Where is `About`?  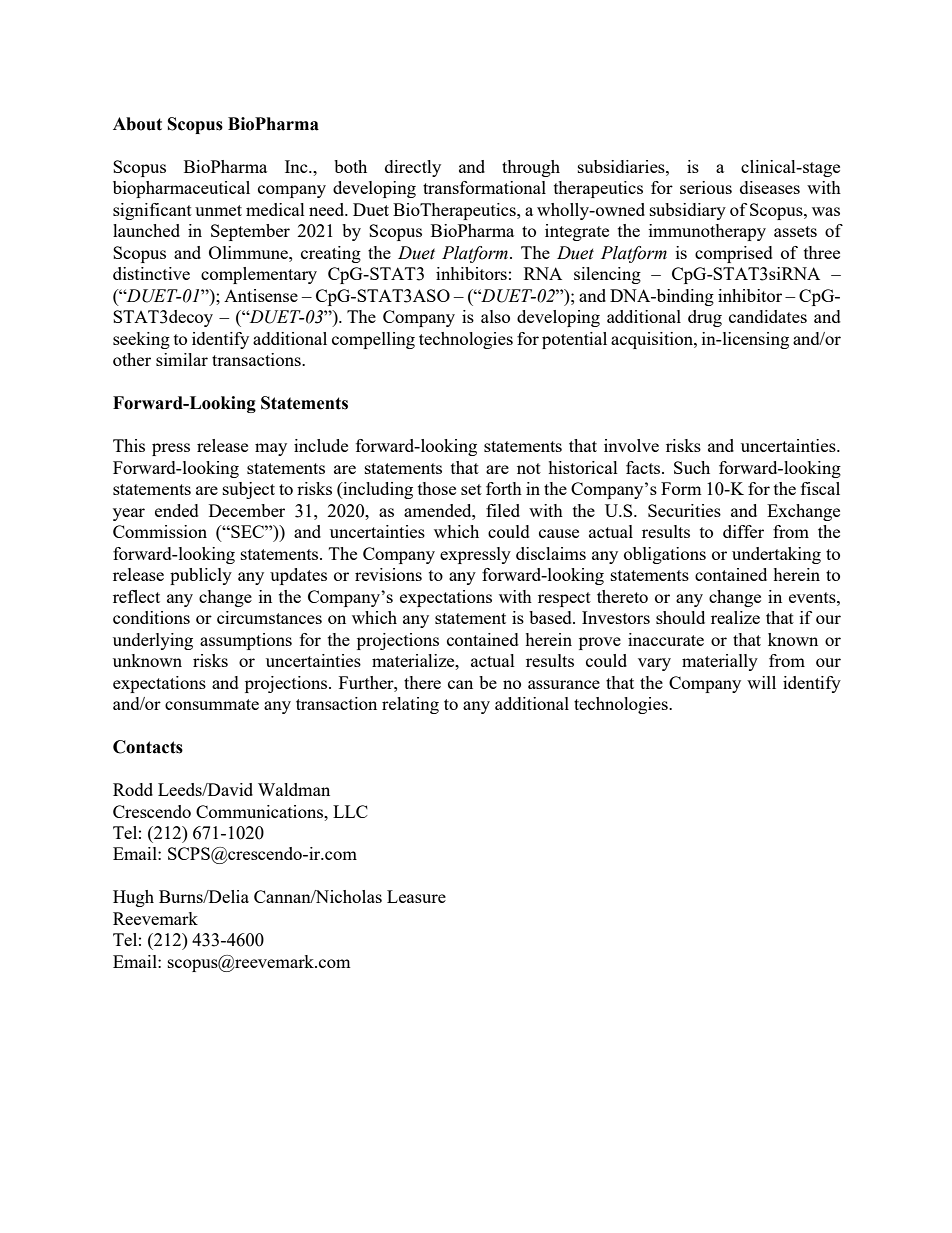 About is located at coordinates (137, 124).
